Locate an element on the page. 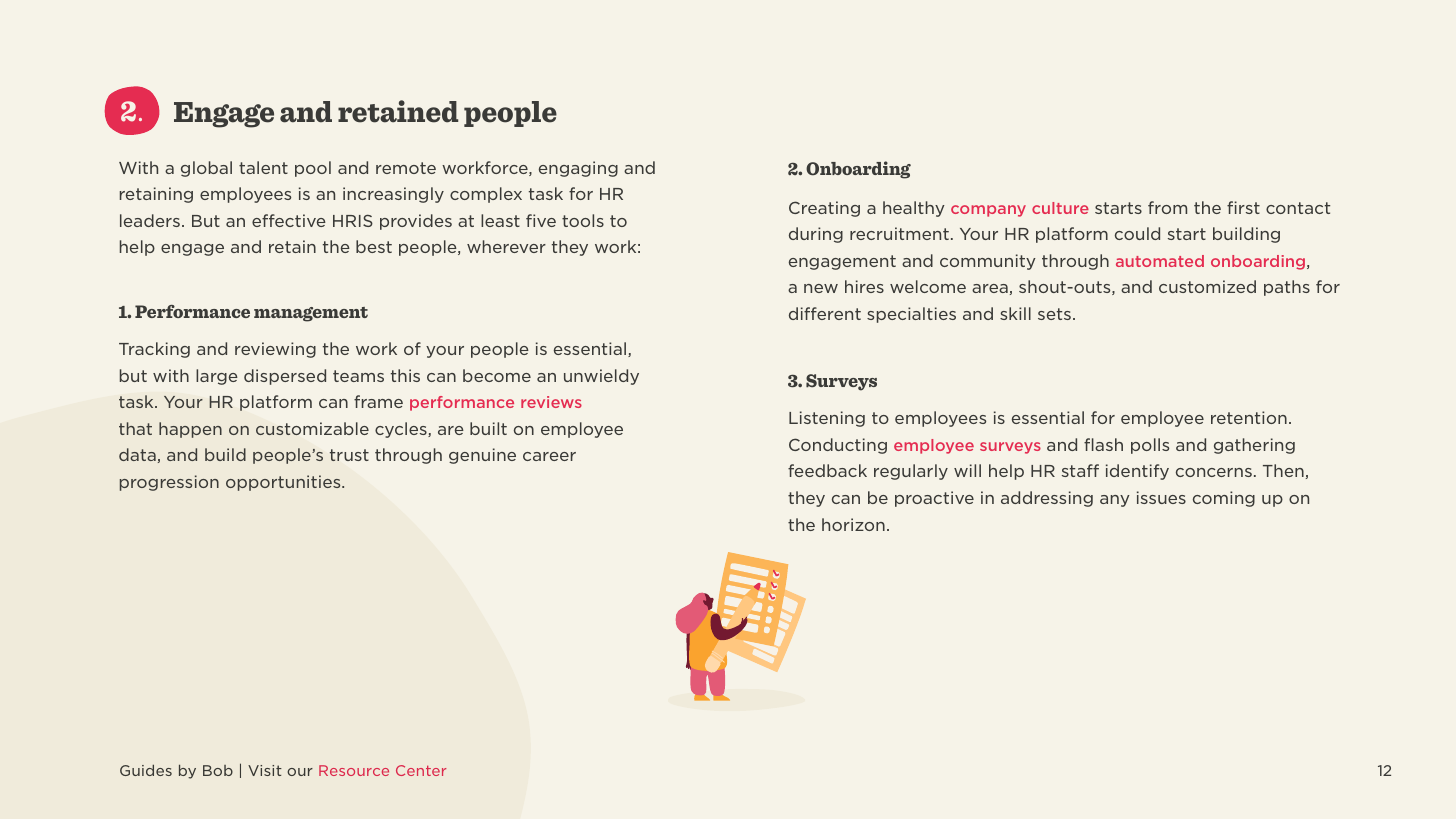 This image has width=1456, height=819. Center is located at coordinates (421, 770).
